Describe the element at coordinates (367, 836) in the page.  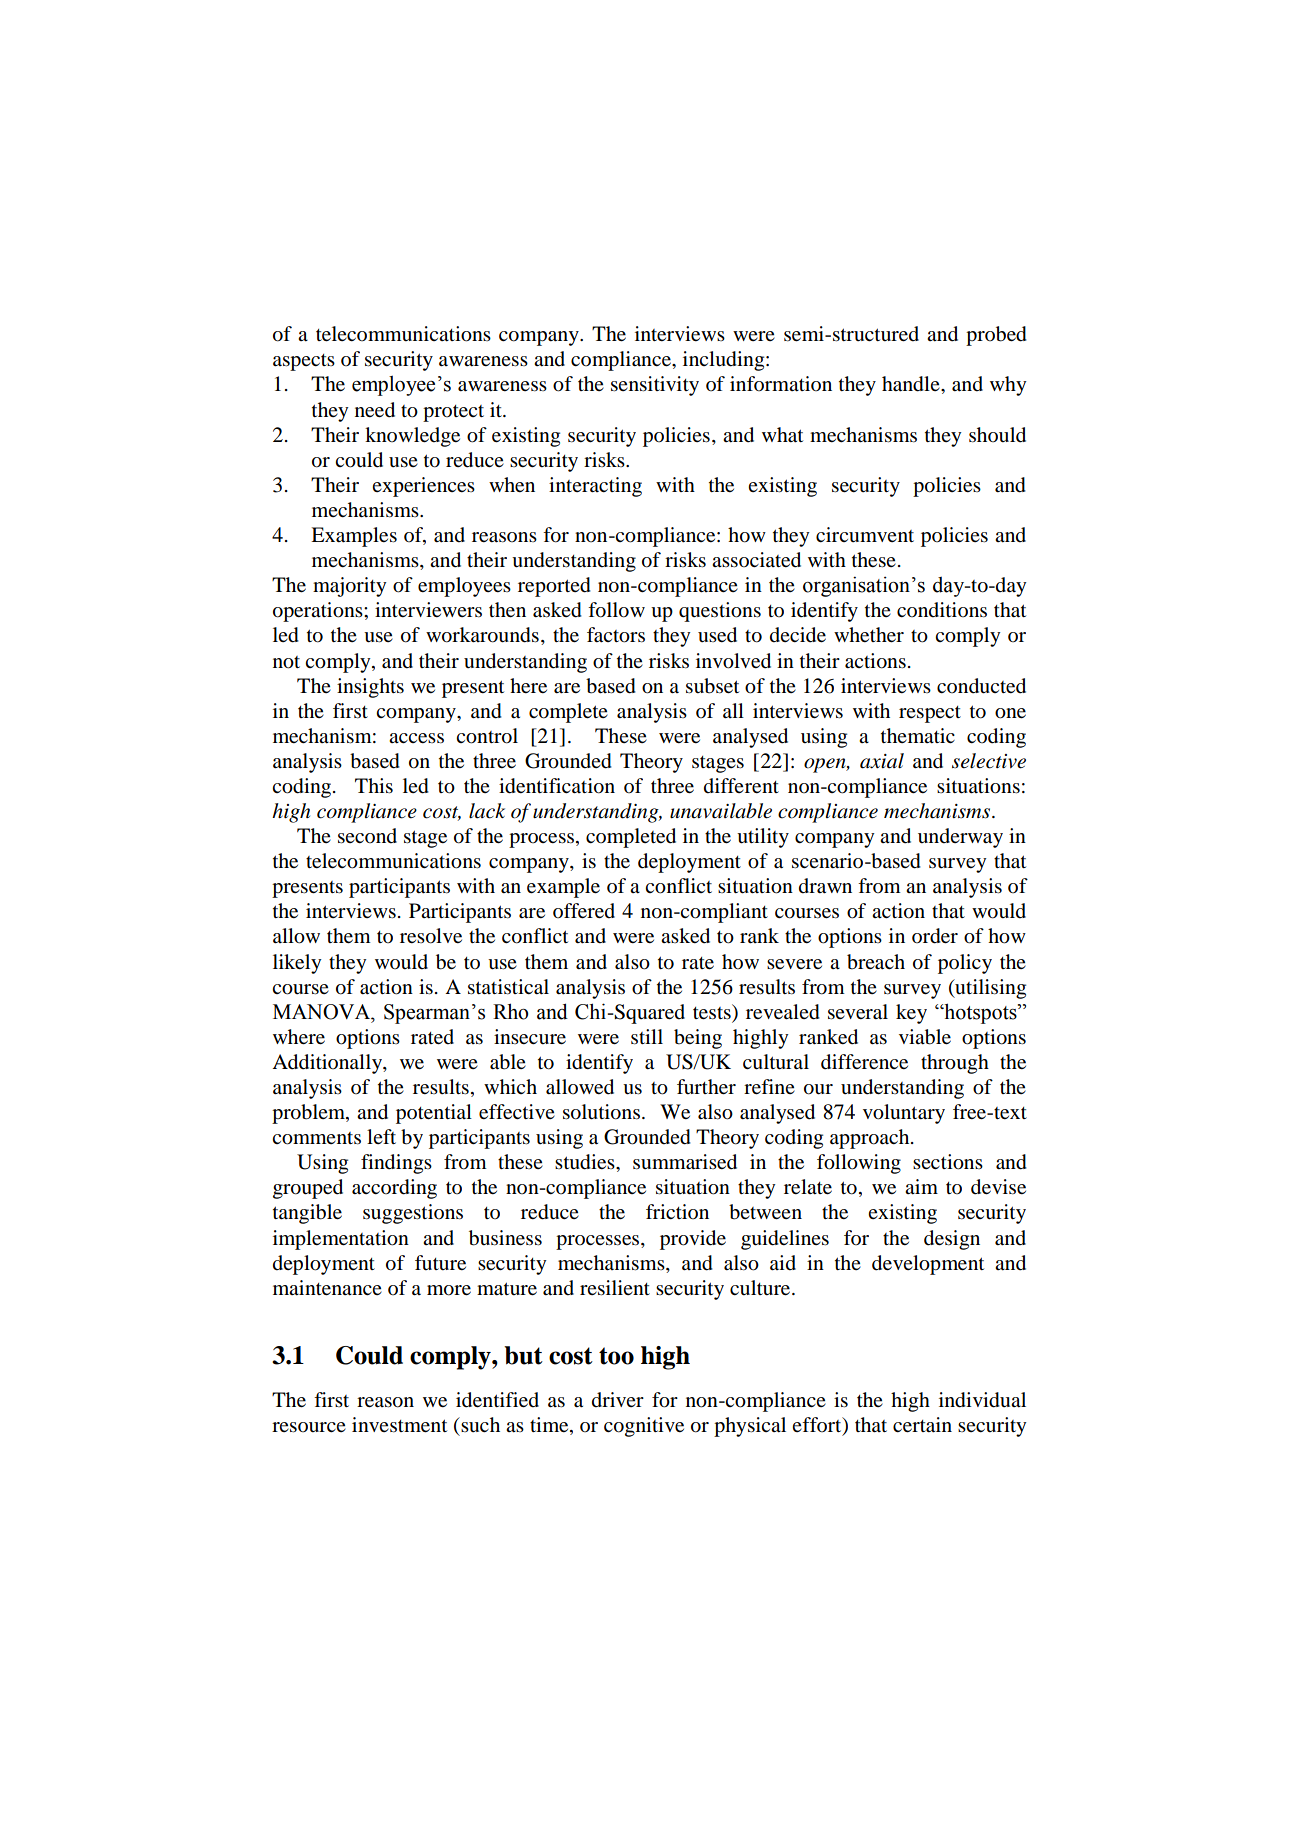
I see `second` at that location.
